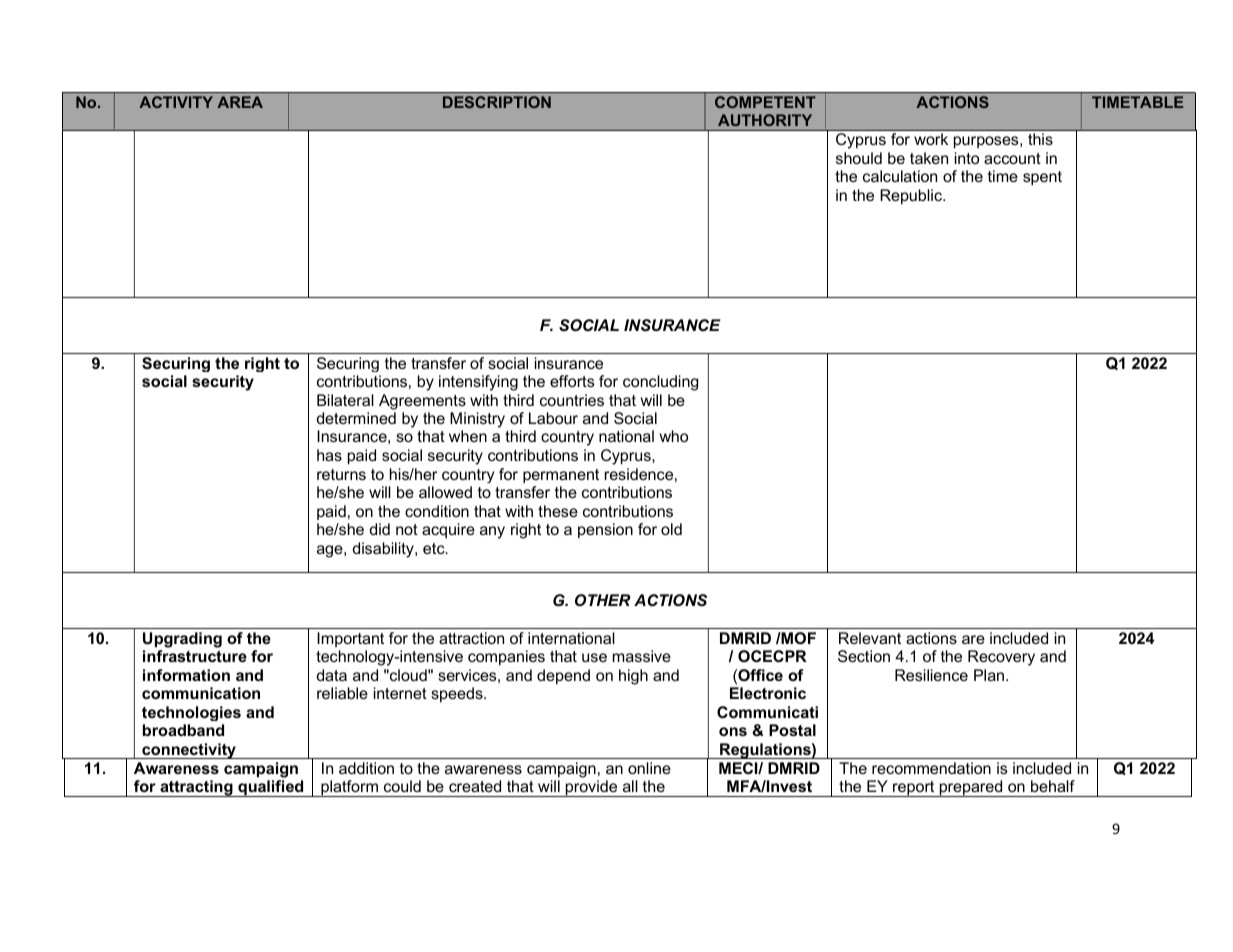 This screenshot has width=1233, height=952. I want to click on efforts, so click(572, 381).
